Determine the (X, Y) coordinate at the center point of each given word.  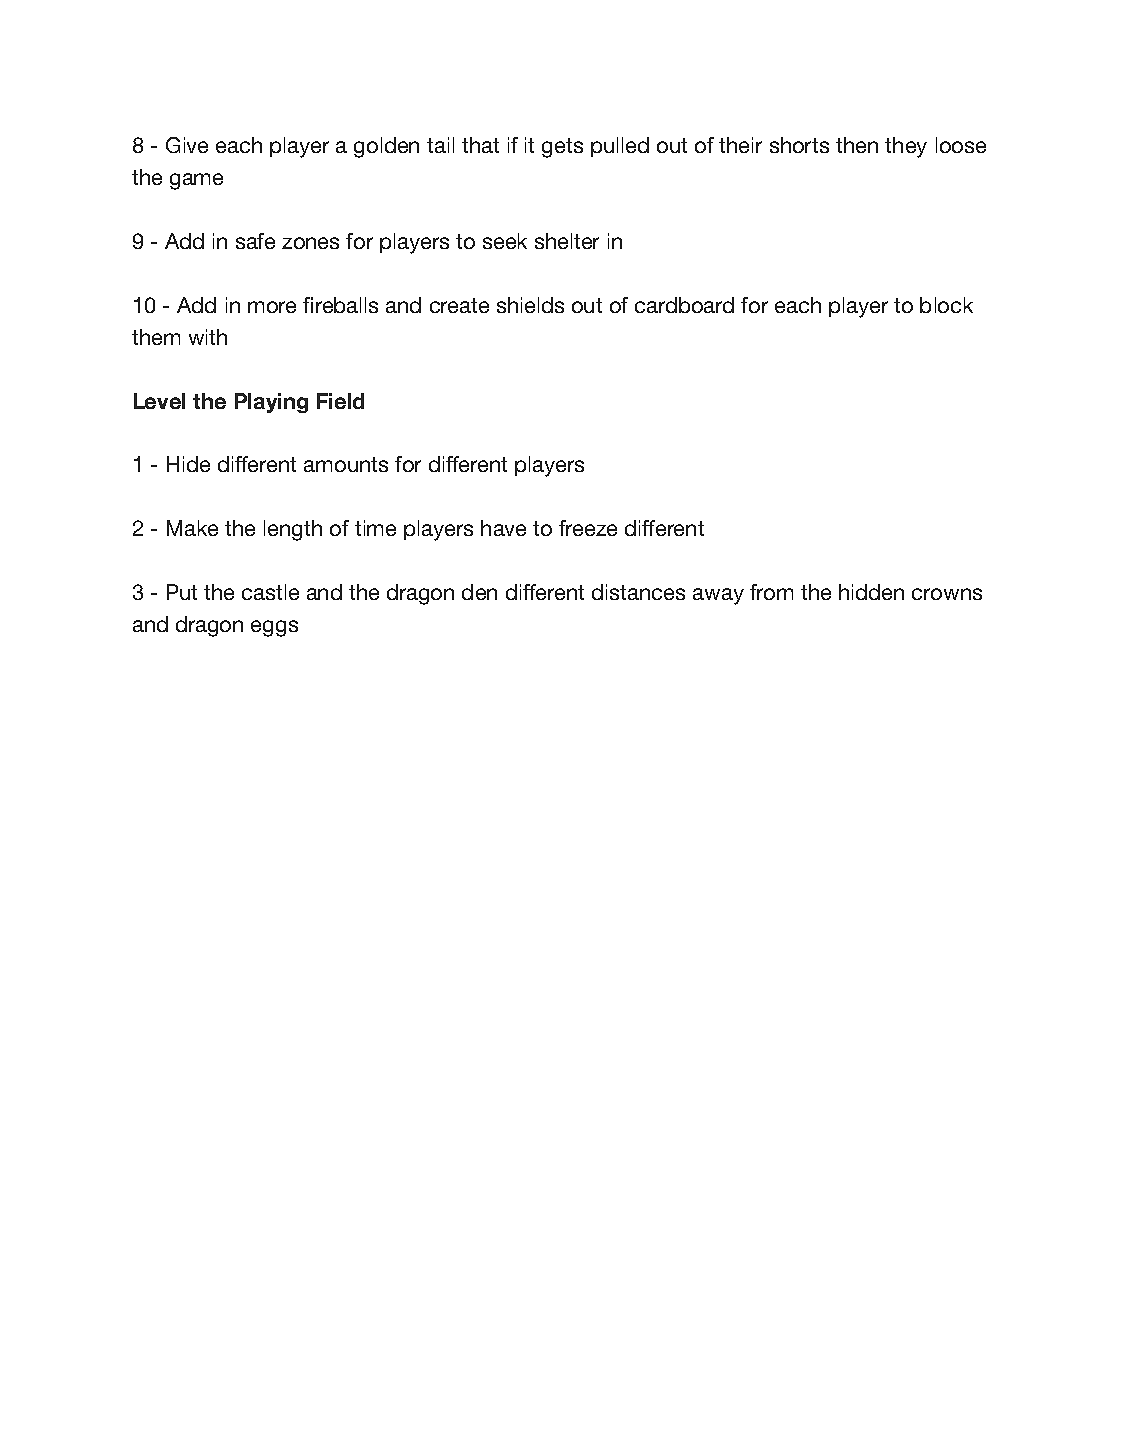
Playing (271, 403)
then (857, 145)
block (946, 305)
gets (562, 148)
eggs (274, 628)
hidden (871, 592)
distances (638, 592)
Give (187, 145)
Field (340, 401)
